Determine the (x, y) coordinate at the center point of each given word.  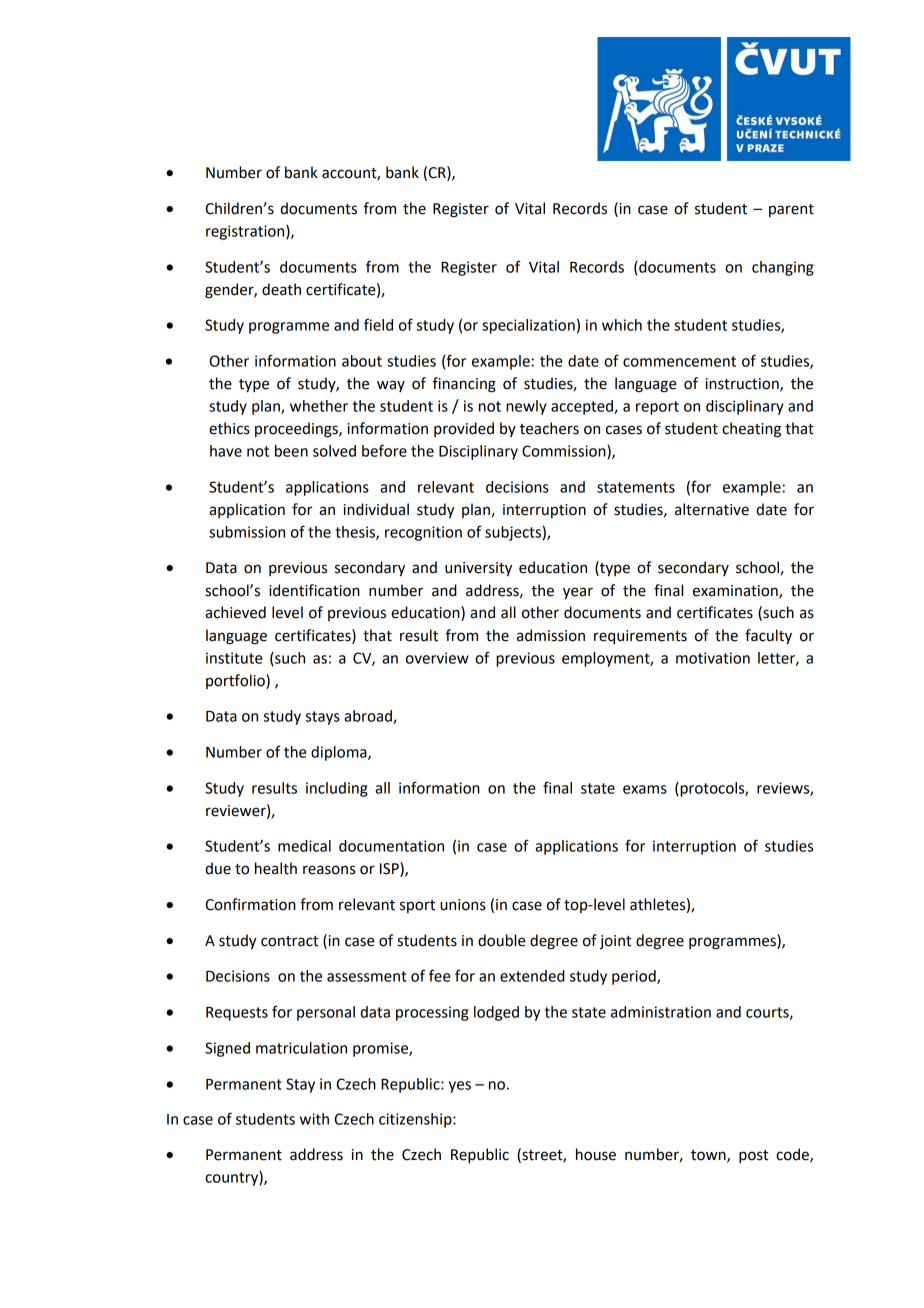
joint (615, 942)
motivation (713, 658)
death (281, 289)
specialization (528, 326)
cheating (751, 430)
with (314, 1119)
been (291, 451)
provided (464, 429)
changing (783, 268)
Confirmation (250, 904)
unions (463, 905)
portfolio (236, 681)
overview (437, 658)
